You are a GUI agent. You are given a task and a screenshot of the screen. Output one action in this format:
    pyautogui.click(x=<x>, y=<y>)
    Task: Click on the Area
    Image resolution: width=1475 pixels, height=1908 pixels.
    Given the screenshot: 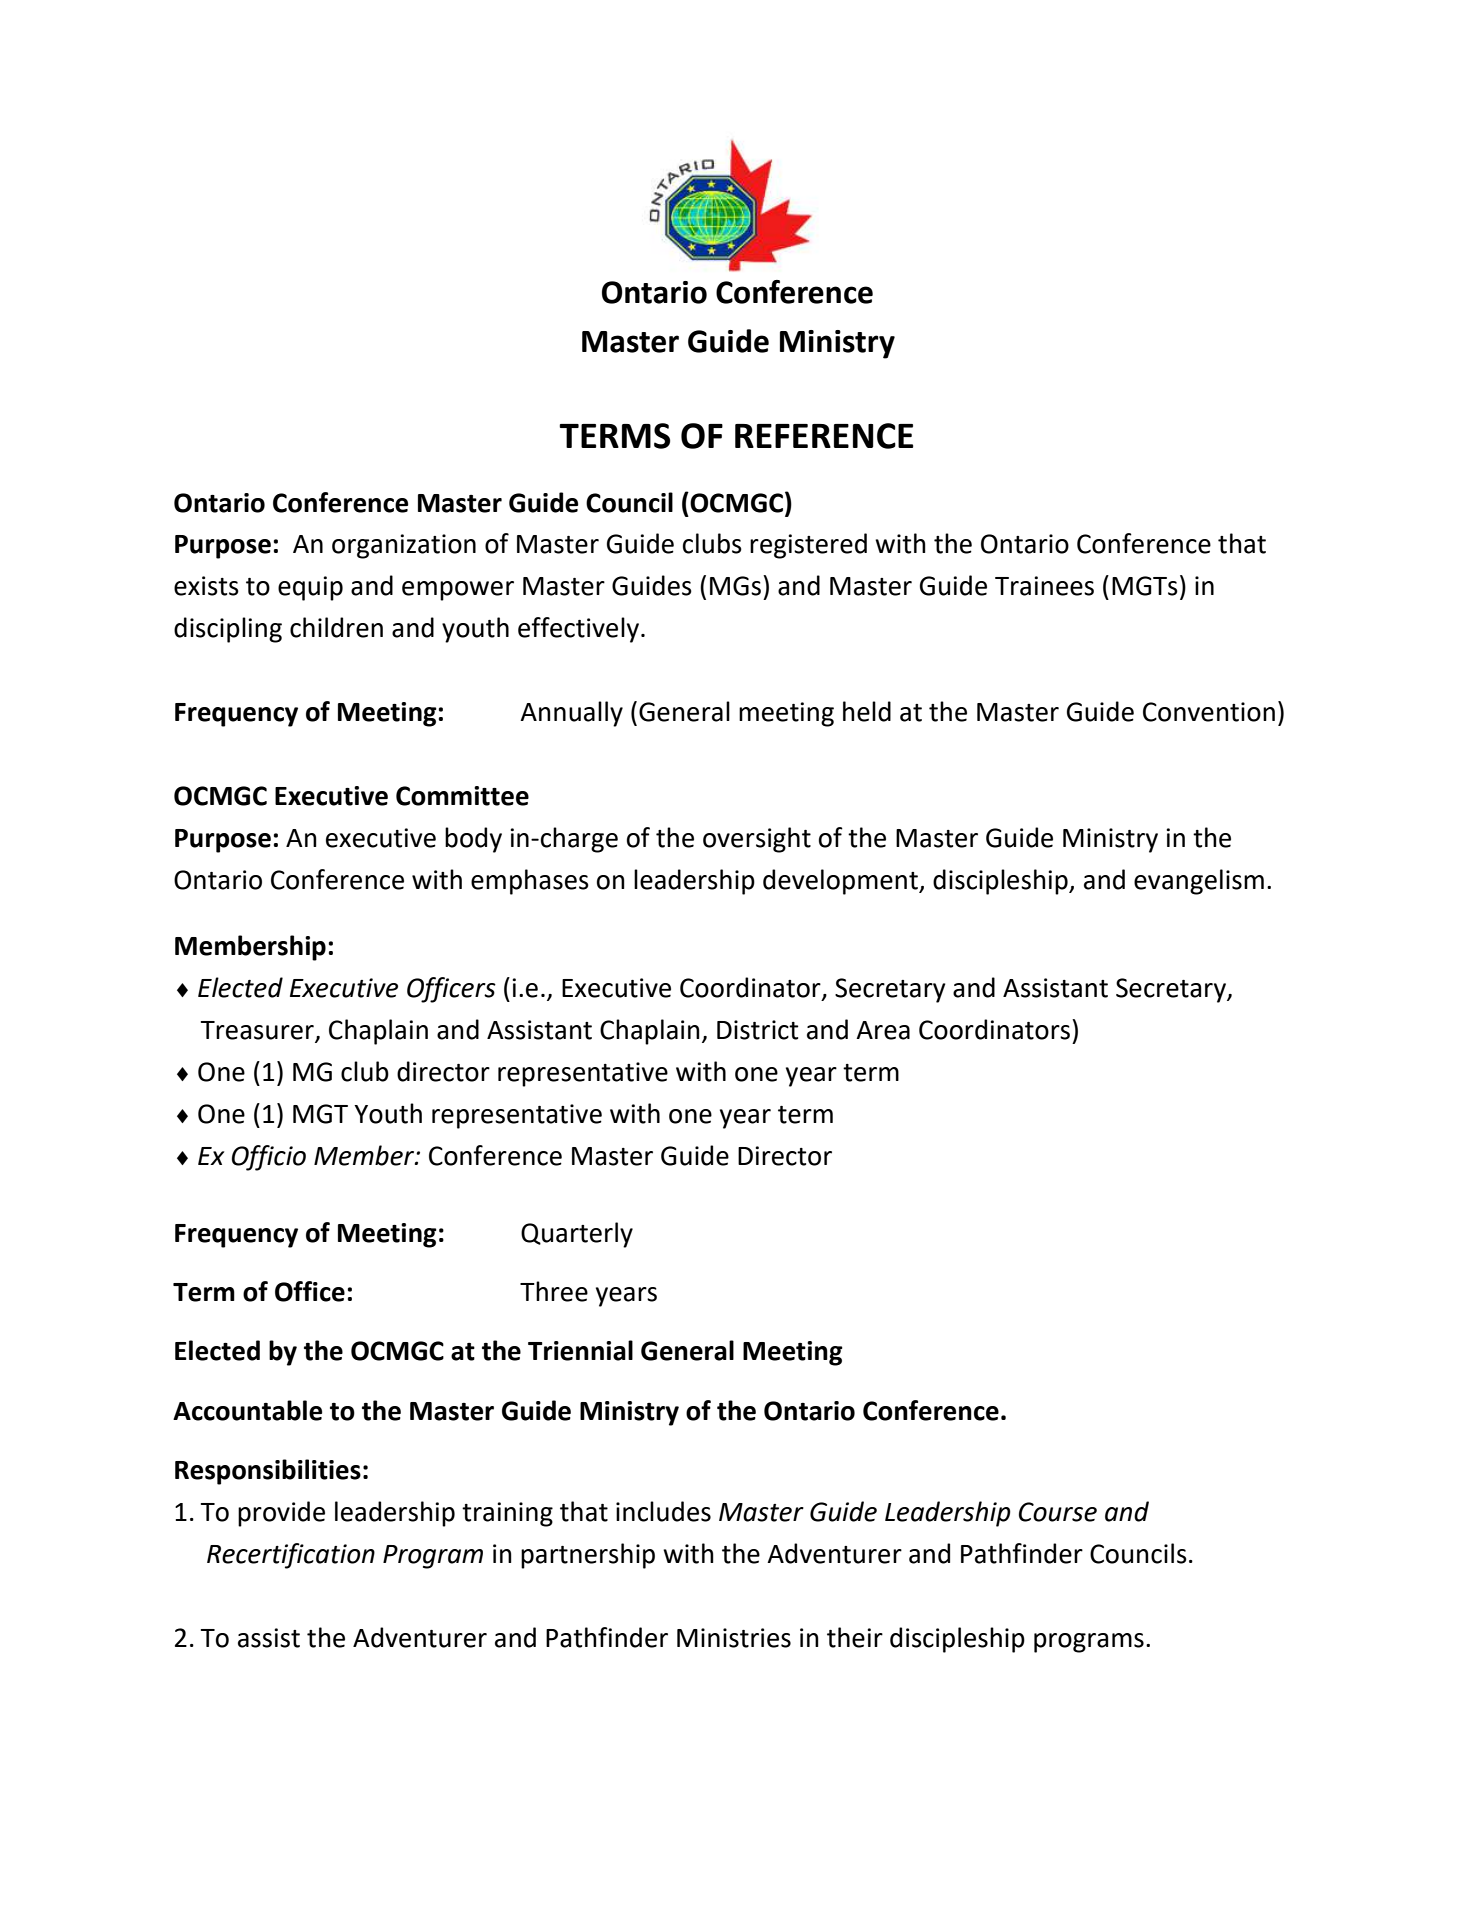 What is the action you would take?
    pyautogui.click(x=883, y=1030)
